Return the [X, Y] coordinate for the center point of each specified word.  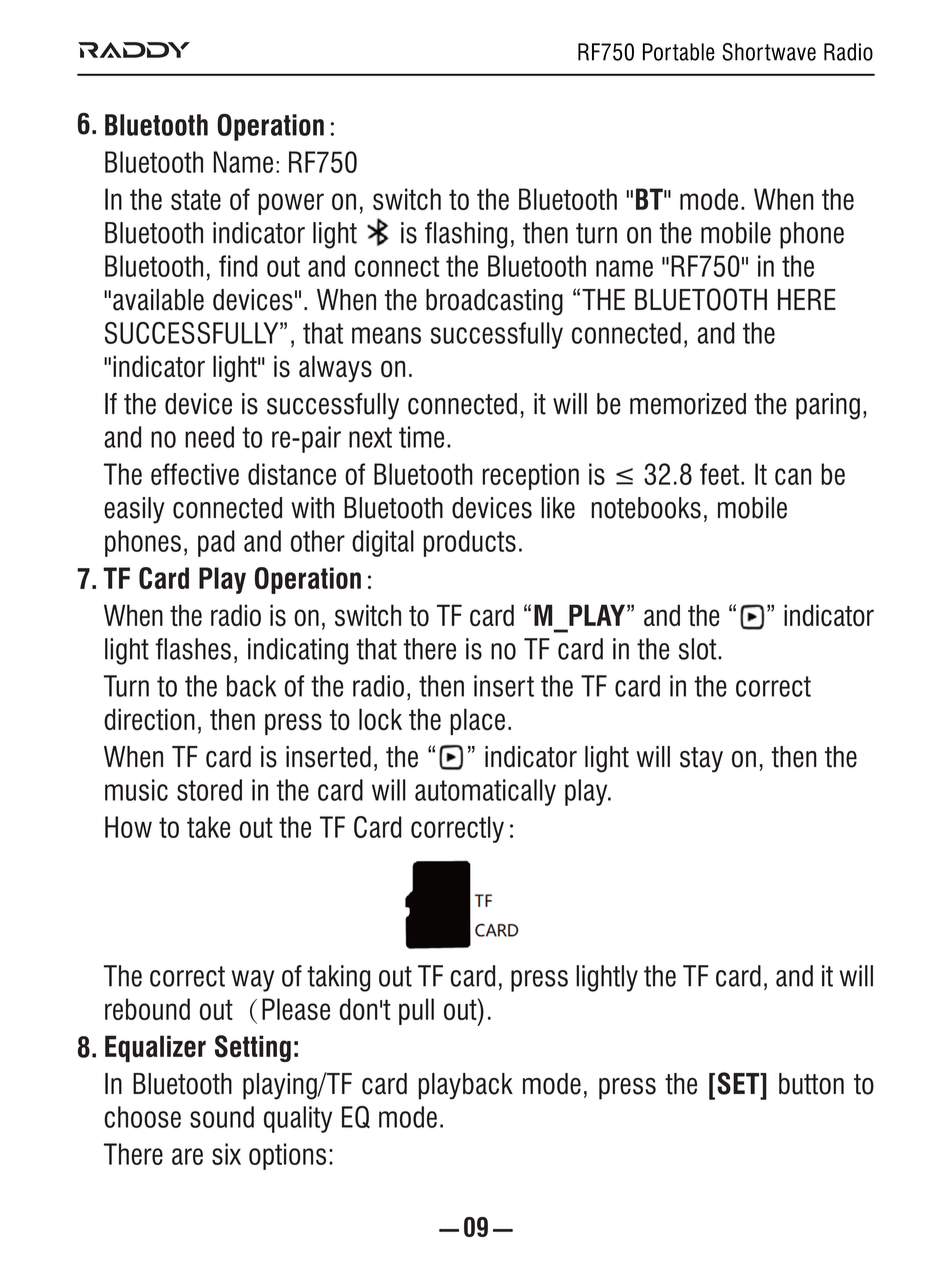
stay [701, 760]
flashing [466, 235]
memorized [688, 404]
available [158, 300]
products [470, 543]
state [196, 199]
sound [222, 1117]
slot [699, 649]
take [208, 827]
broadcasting [494, 302]
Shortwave [769, 52]
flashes [193, 649]
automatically [485, 792]
